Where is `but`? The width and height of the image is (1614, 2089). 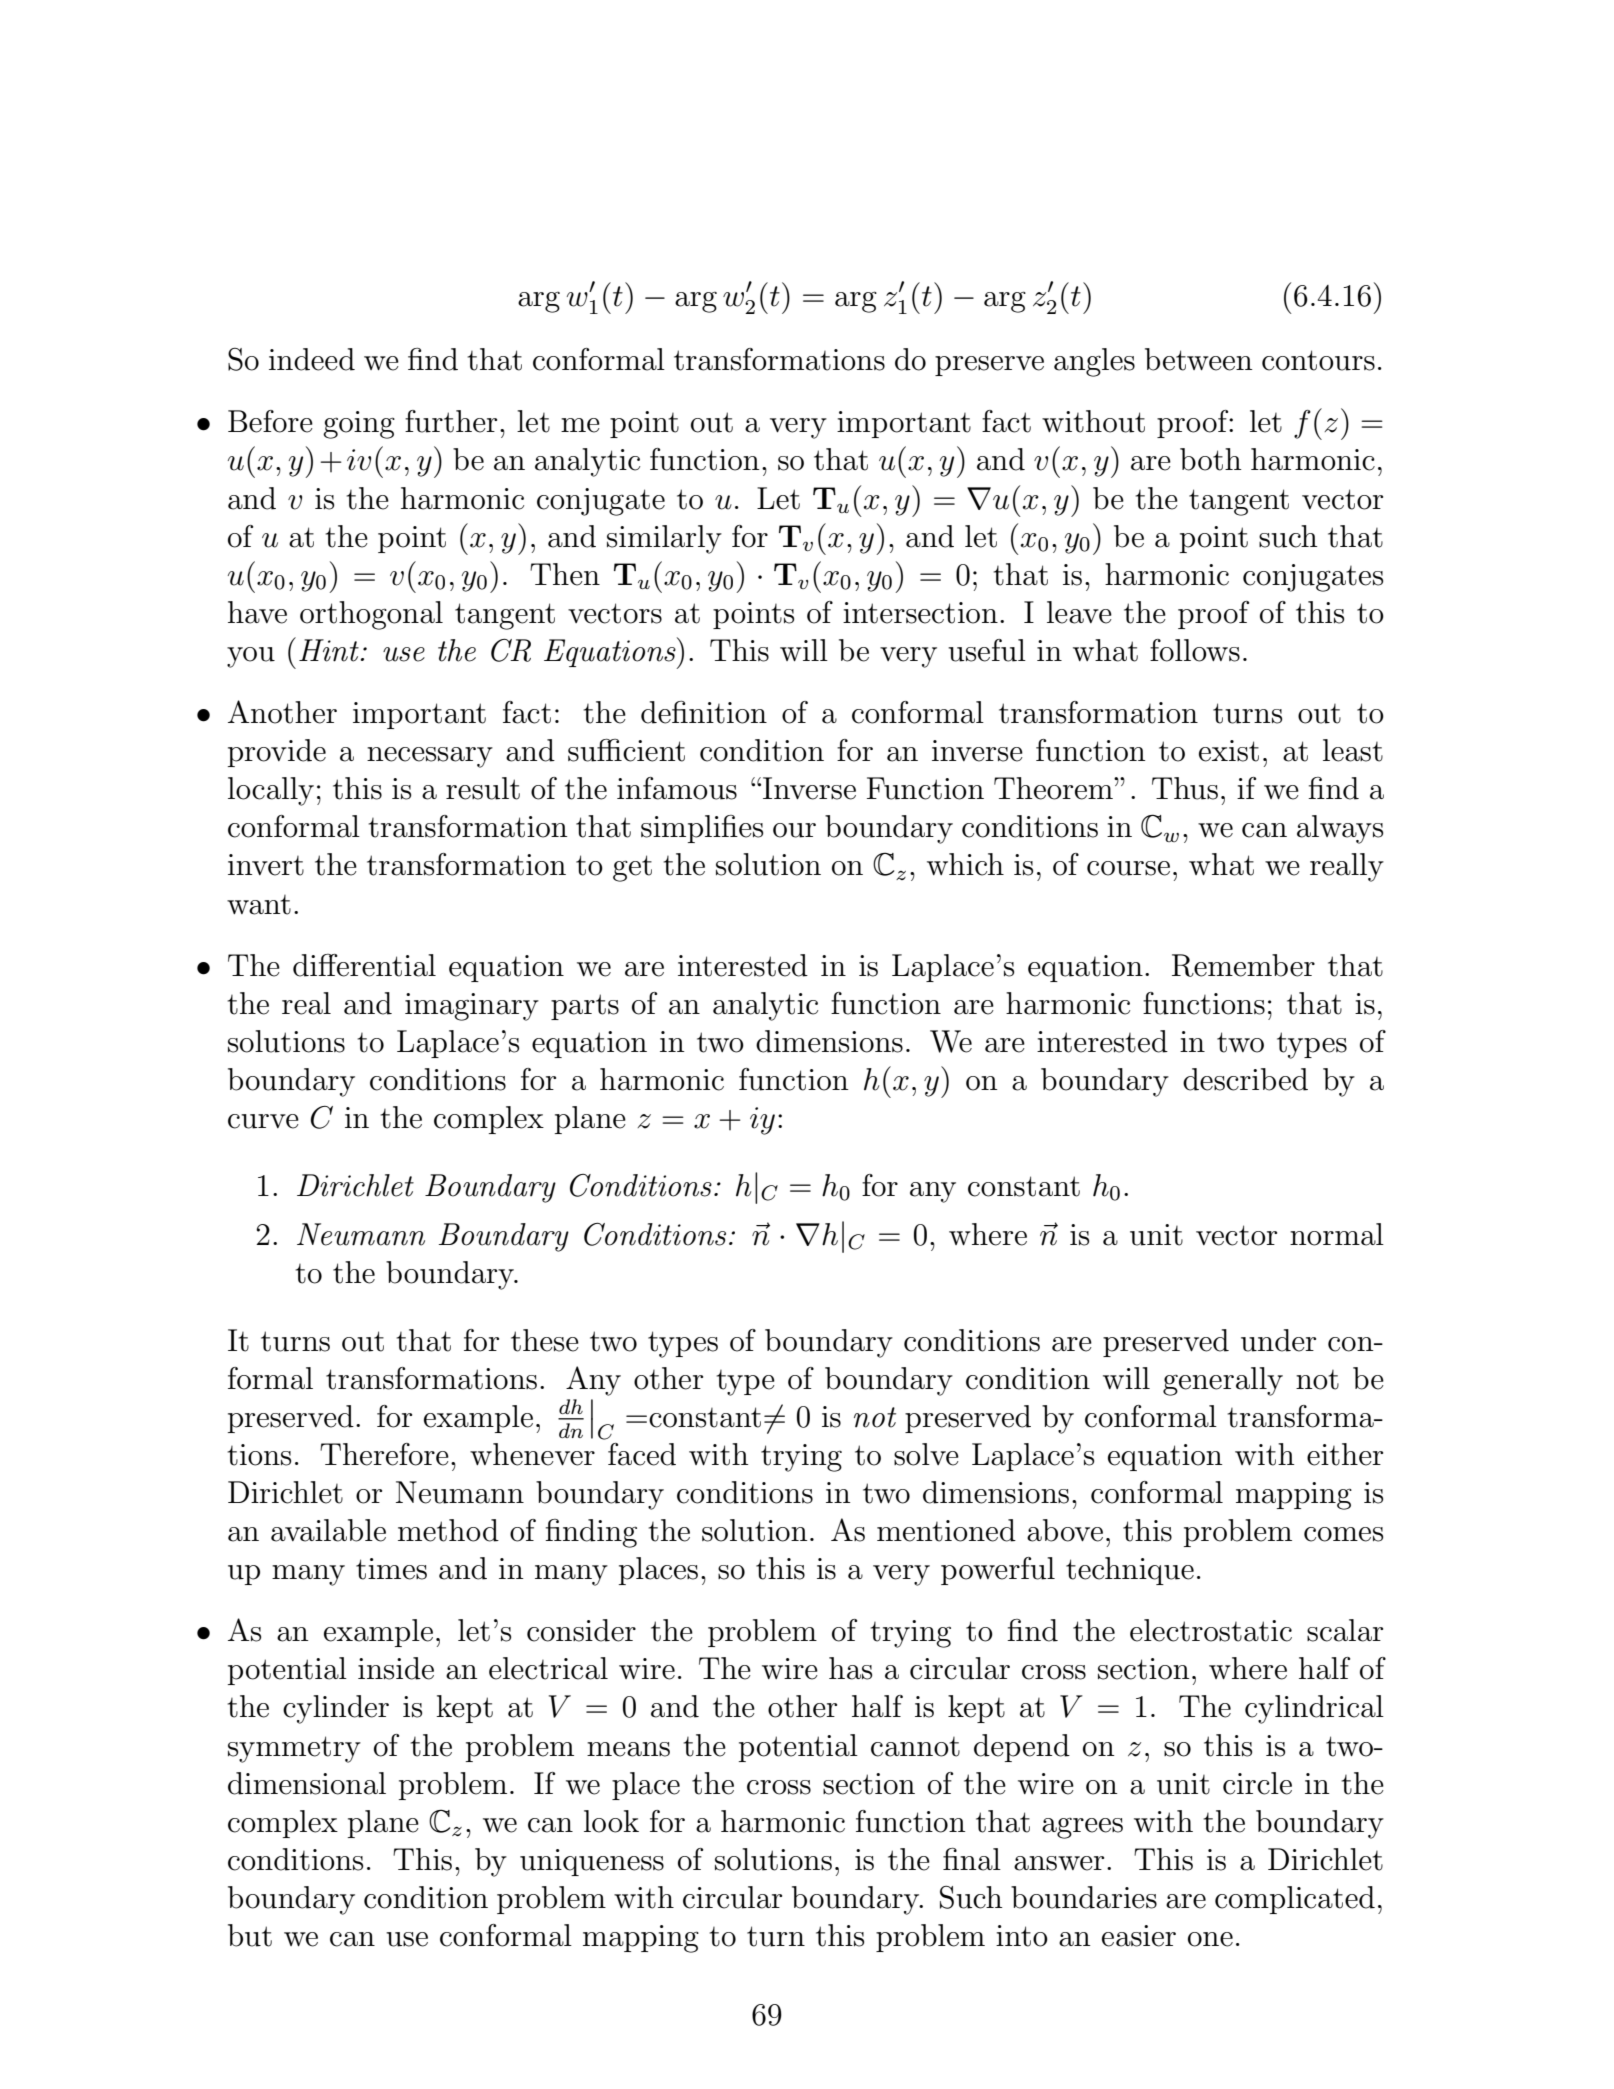 but is located at coordinates (250, 1935).
